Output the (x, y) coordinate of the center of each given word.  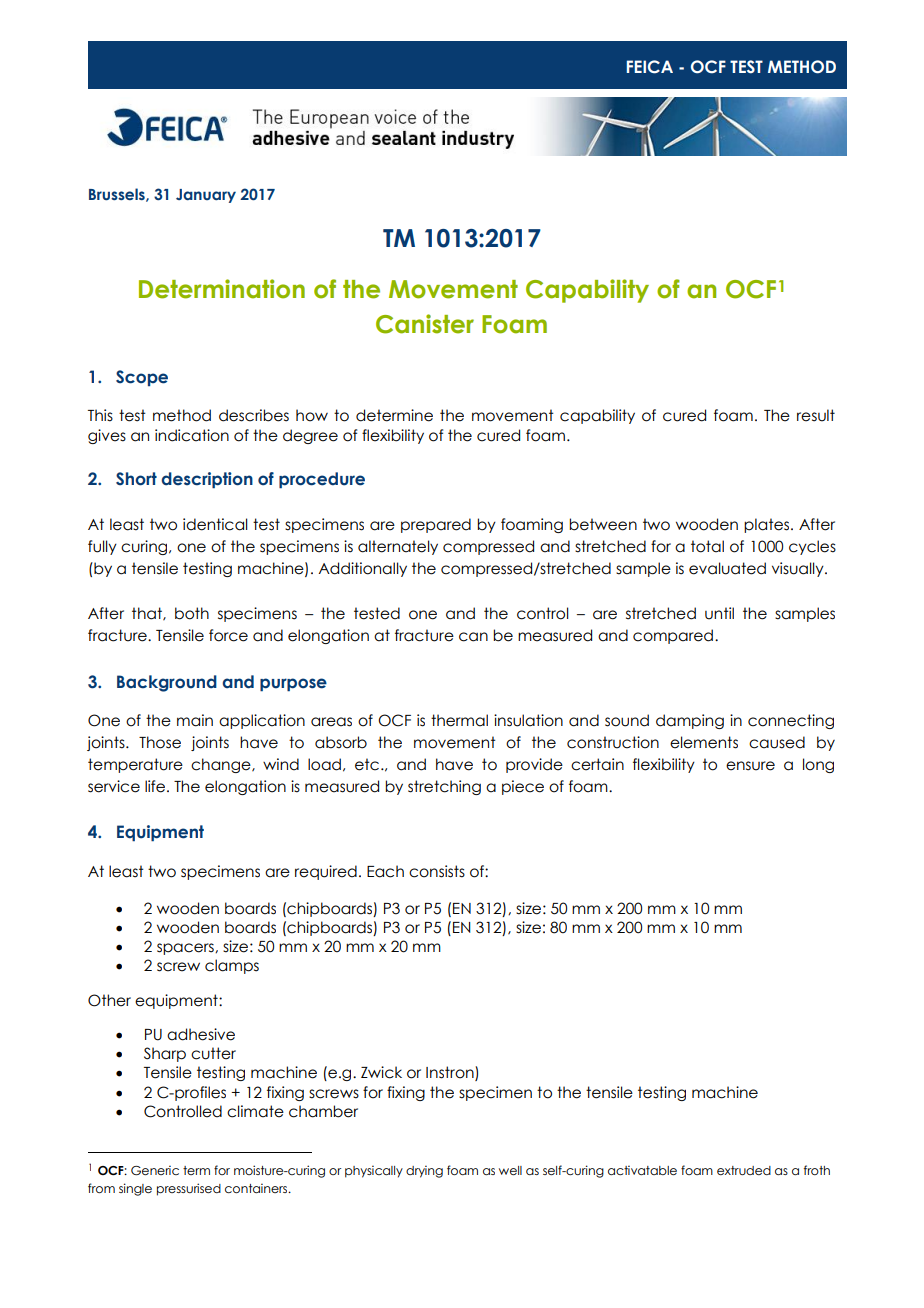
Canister (425, 324)
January (206, 196)
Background (167, 683)
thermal (459, 720)
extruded (744, 1170)
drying (424, 1171)
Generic (155, 1170)
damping (690, 721)
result (816, 415)
